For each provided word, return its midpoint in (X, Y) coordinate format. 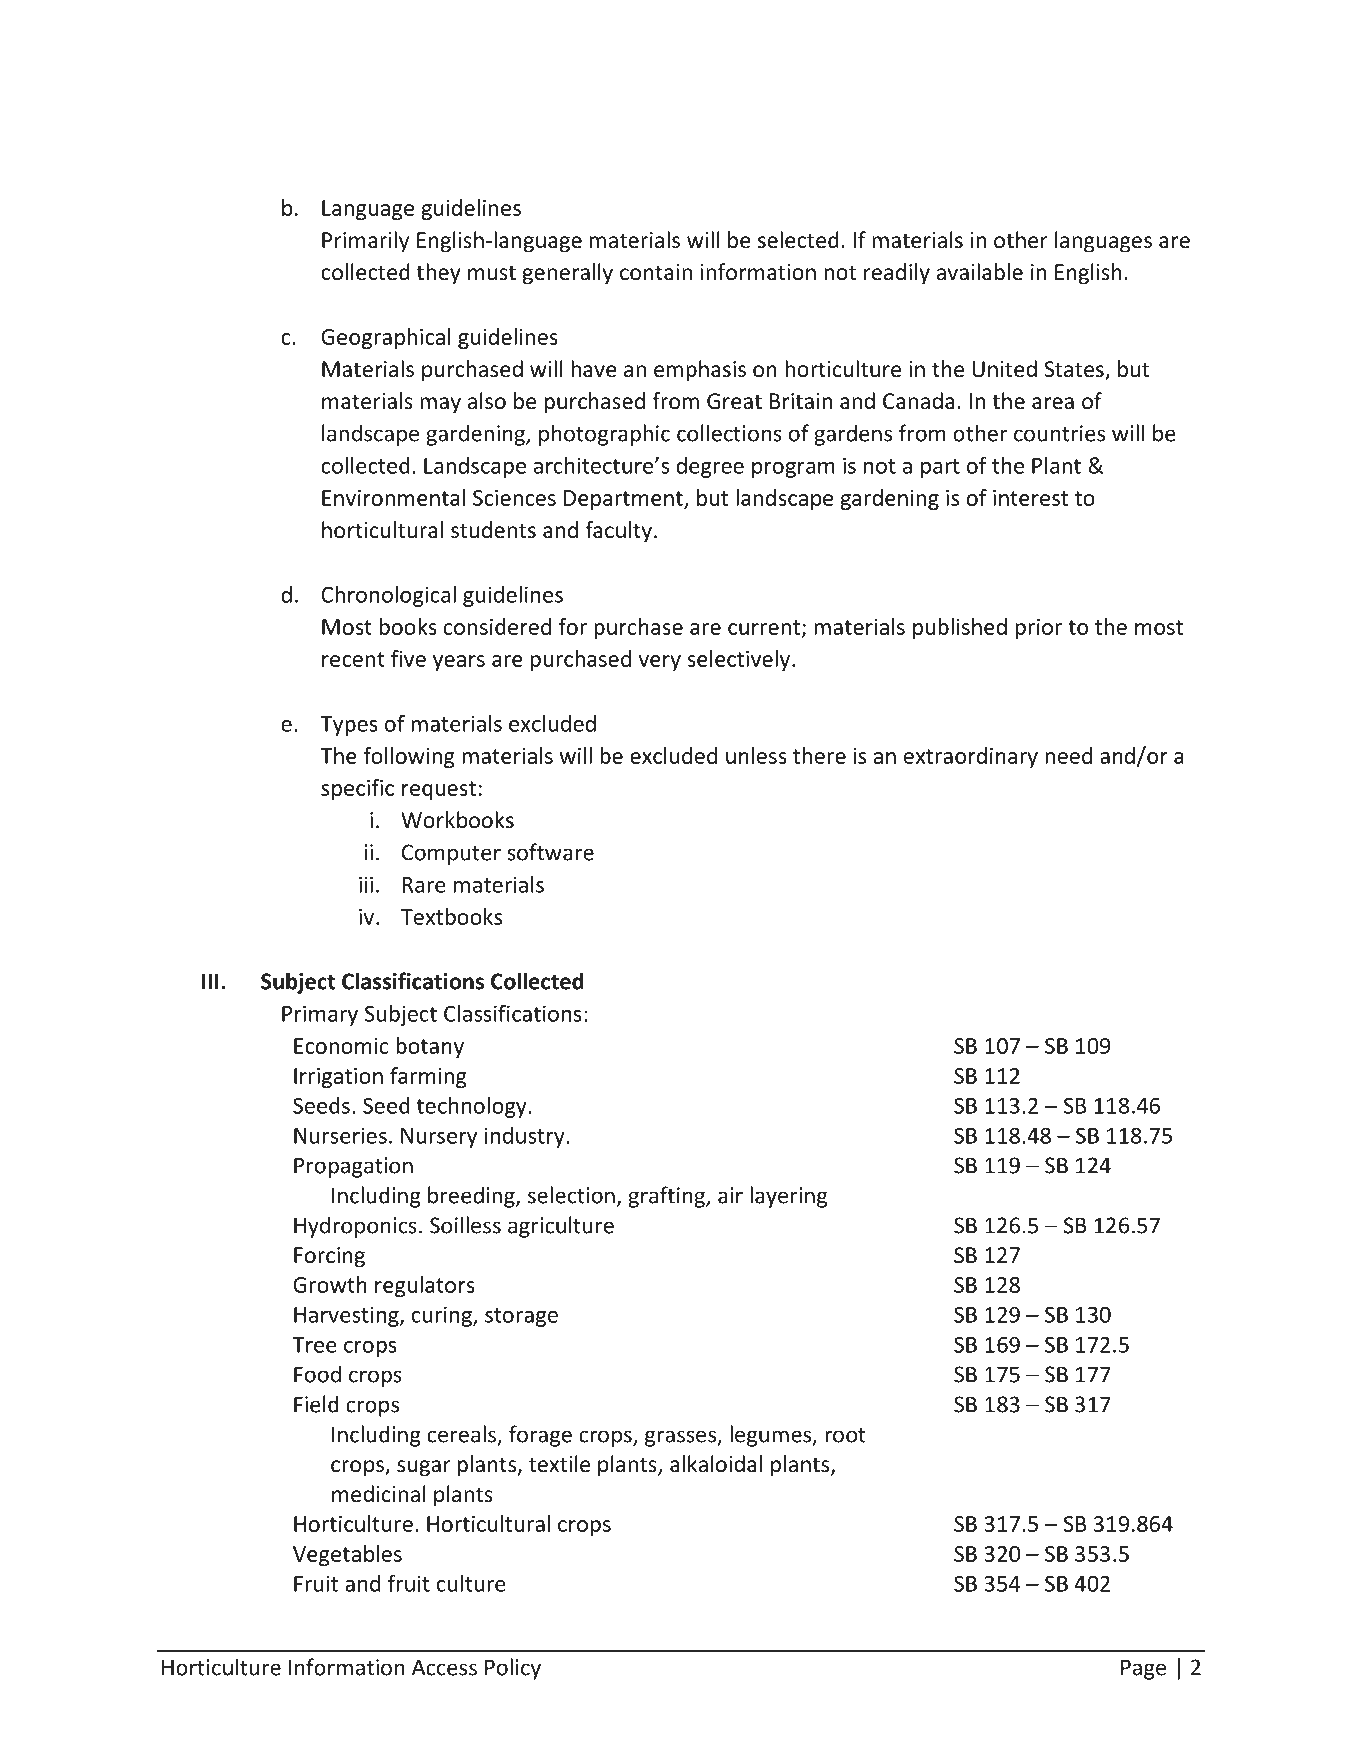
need (1068, 755)
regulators (425, 1286)
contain (656, 272)
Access (444, 1667)
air (730, 1195)
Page (1143, 1669)
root (845, 1435)
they (438, 274)
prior (1039, 629)
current (765, 628)
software (550, 852)
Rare (424, 885)
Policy (513, 1669)
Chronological (388, 596)
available (980, 272)
